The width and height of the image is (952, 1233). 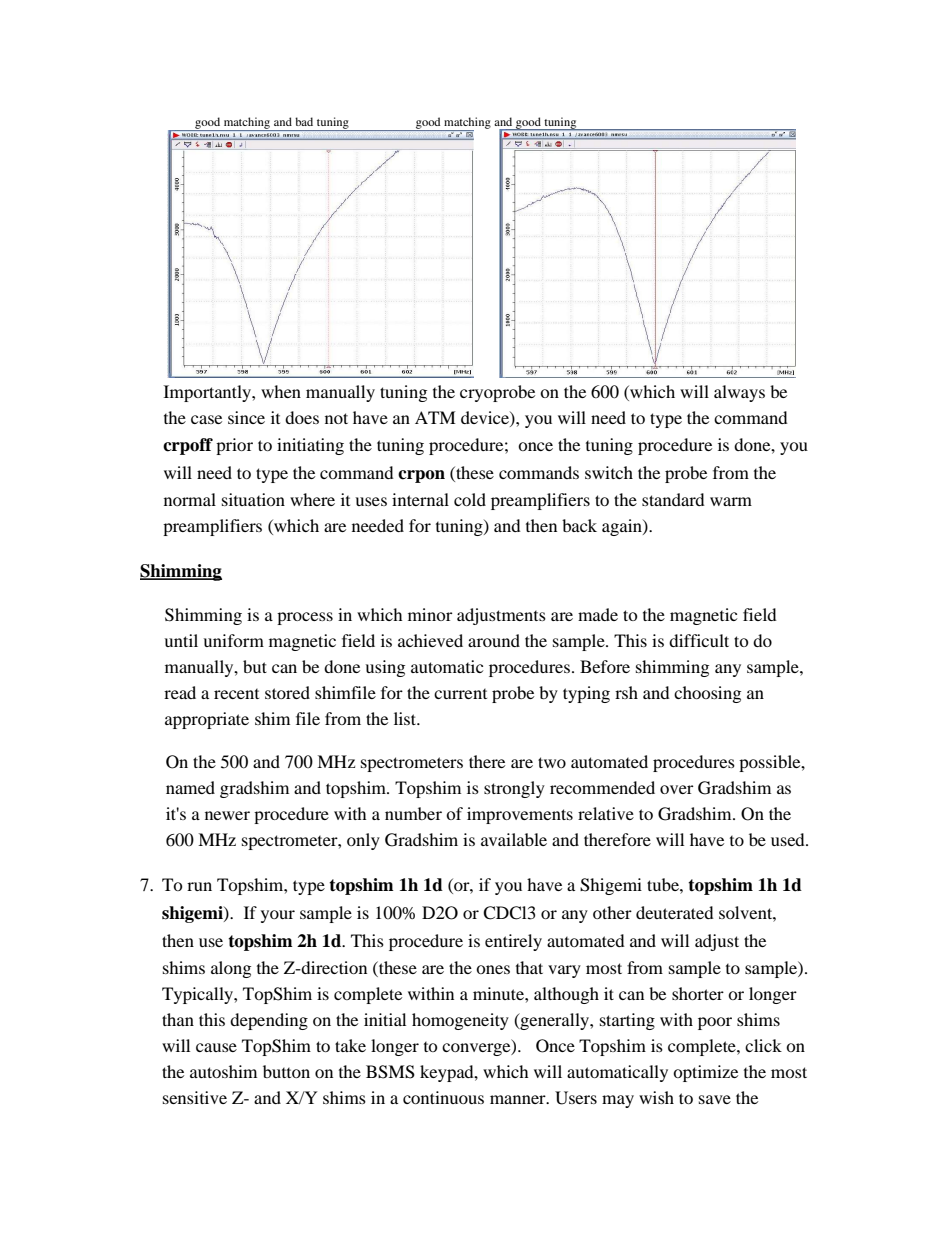 I want to click on bad, so click(x=304, y=121).
